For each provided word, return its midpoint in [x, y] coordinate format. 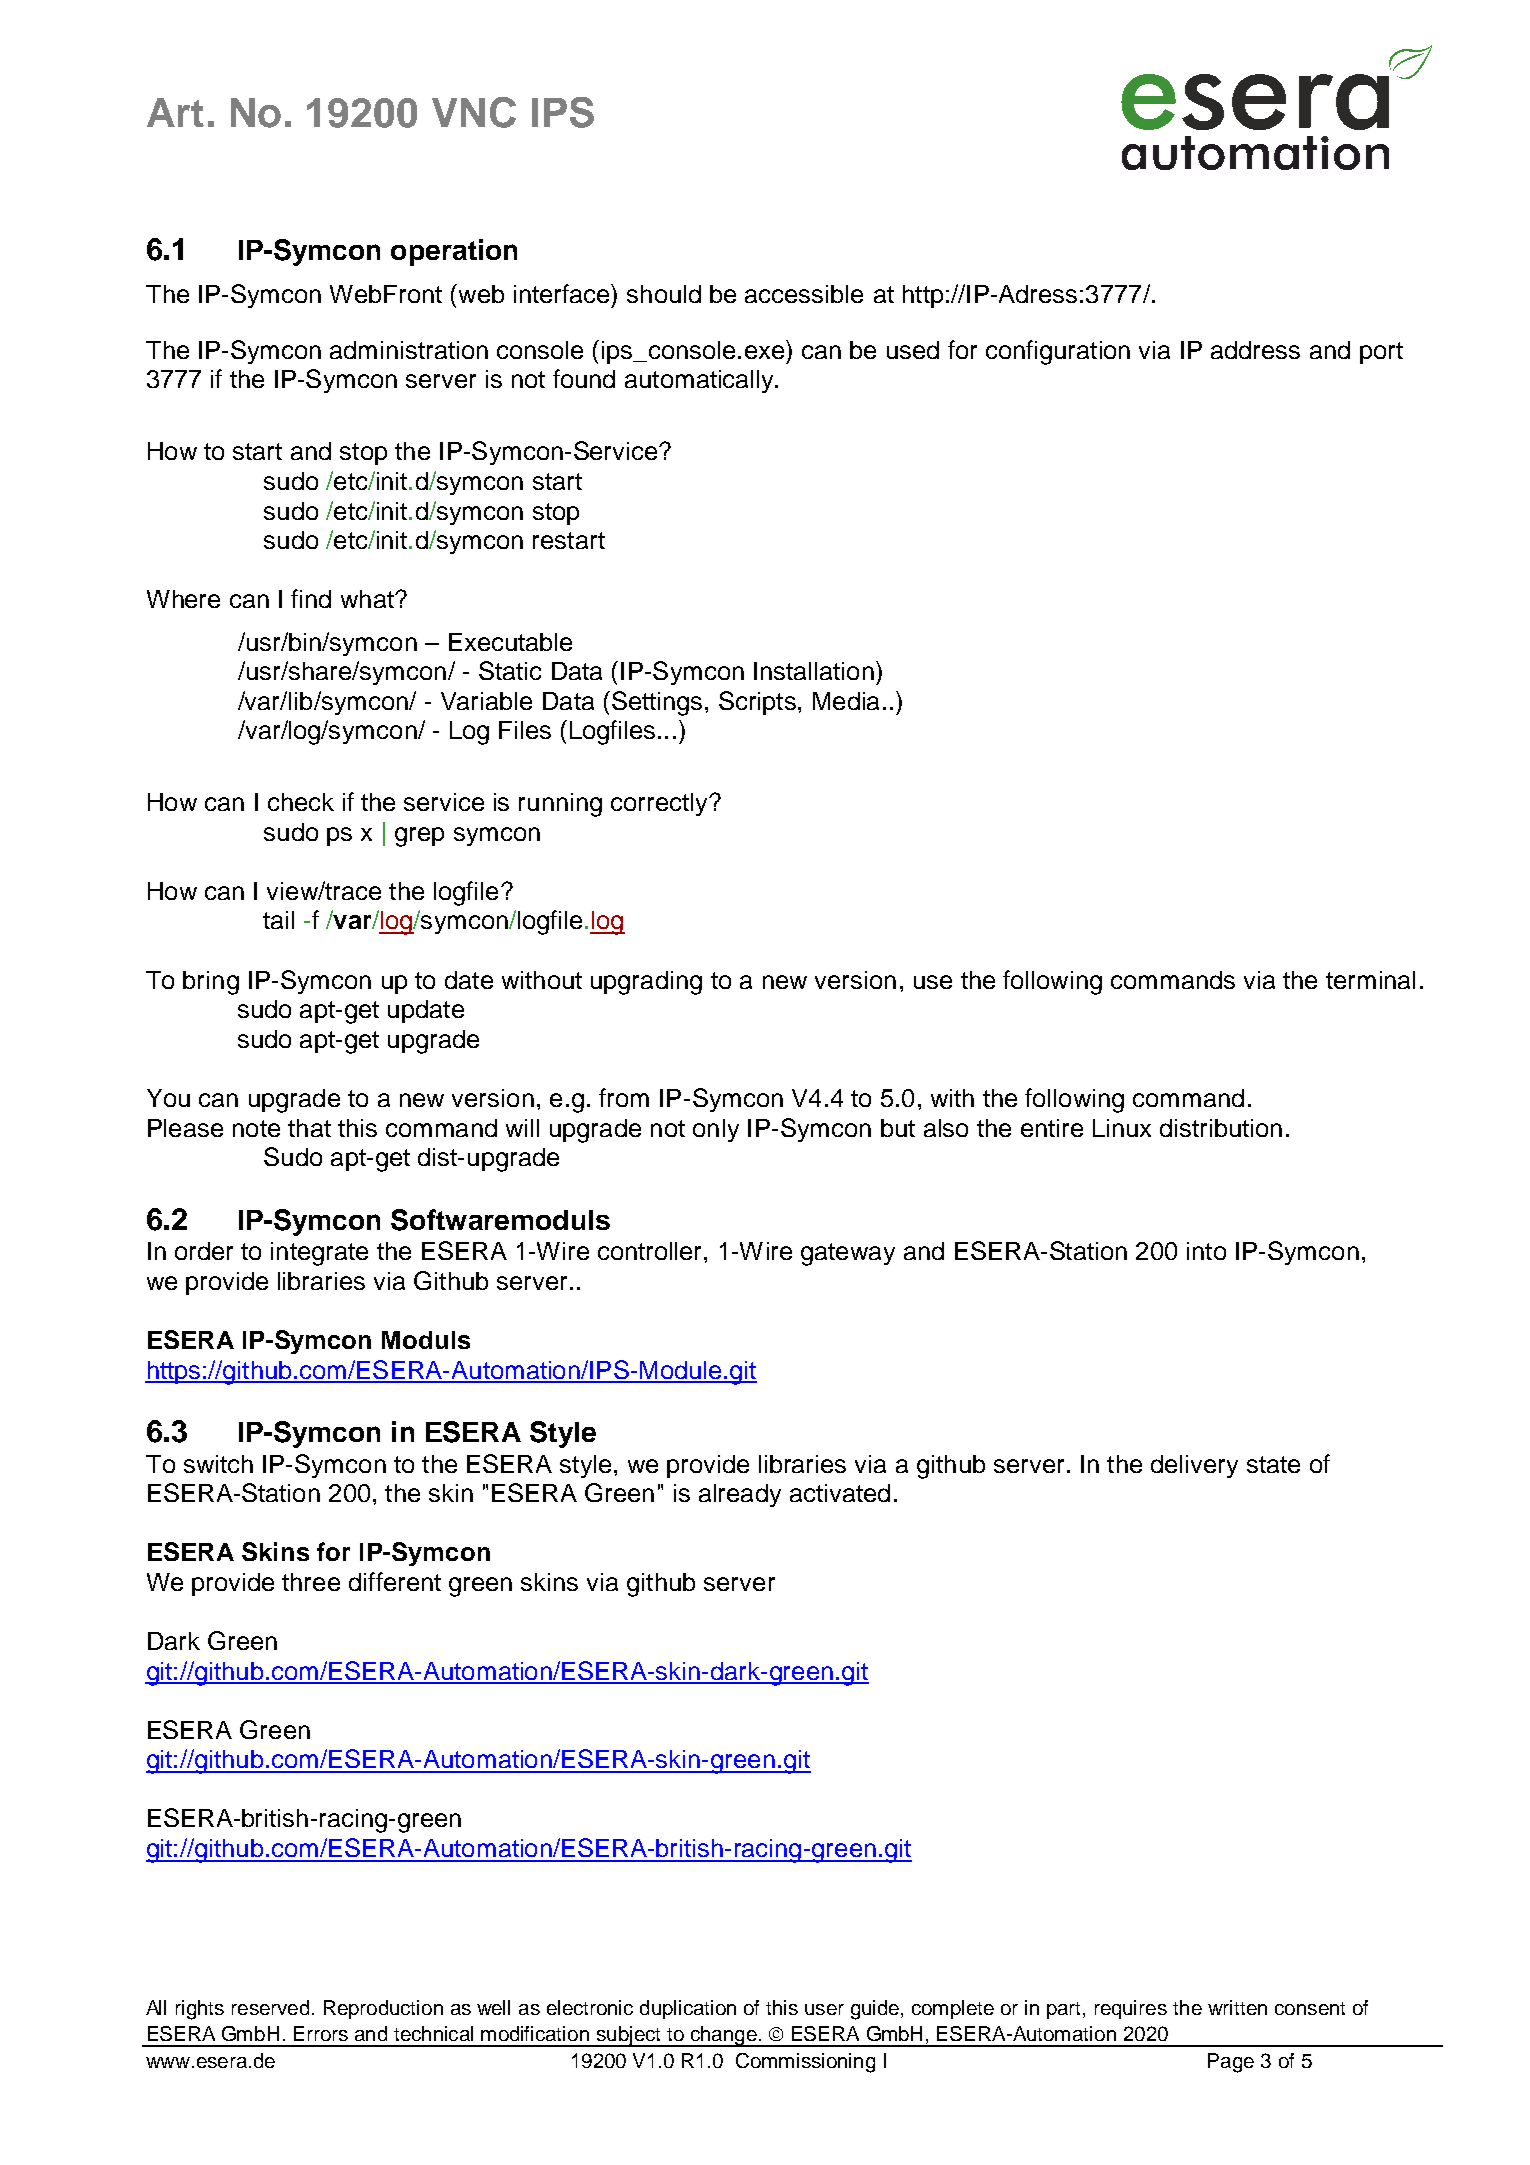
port [1381, 353]
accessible [804, 294]
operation [454, 252]
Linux [1122, 1128]
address [1255, 350]
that [309, 1128]
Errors [321, 2033]
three [311, 1582]
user [824, 2009]
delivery [1194, 1466]
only [716, 1130]
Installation [814, 671]
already [740, 1495]
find [311, 598]
